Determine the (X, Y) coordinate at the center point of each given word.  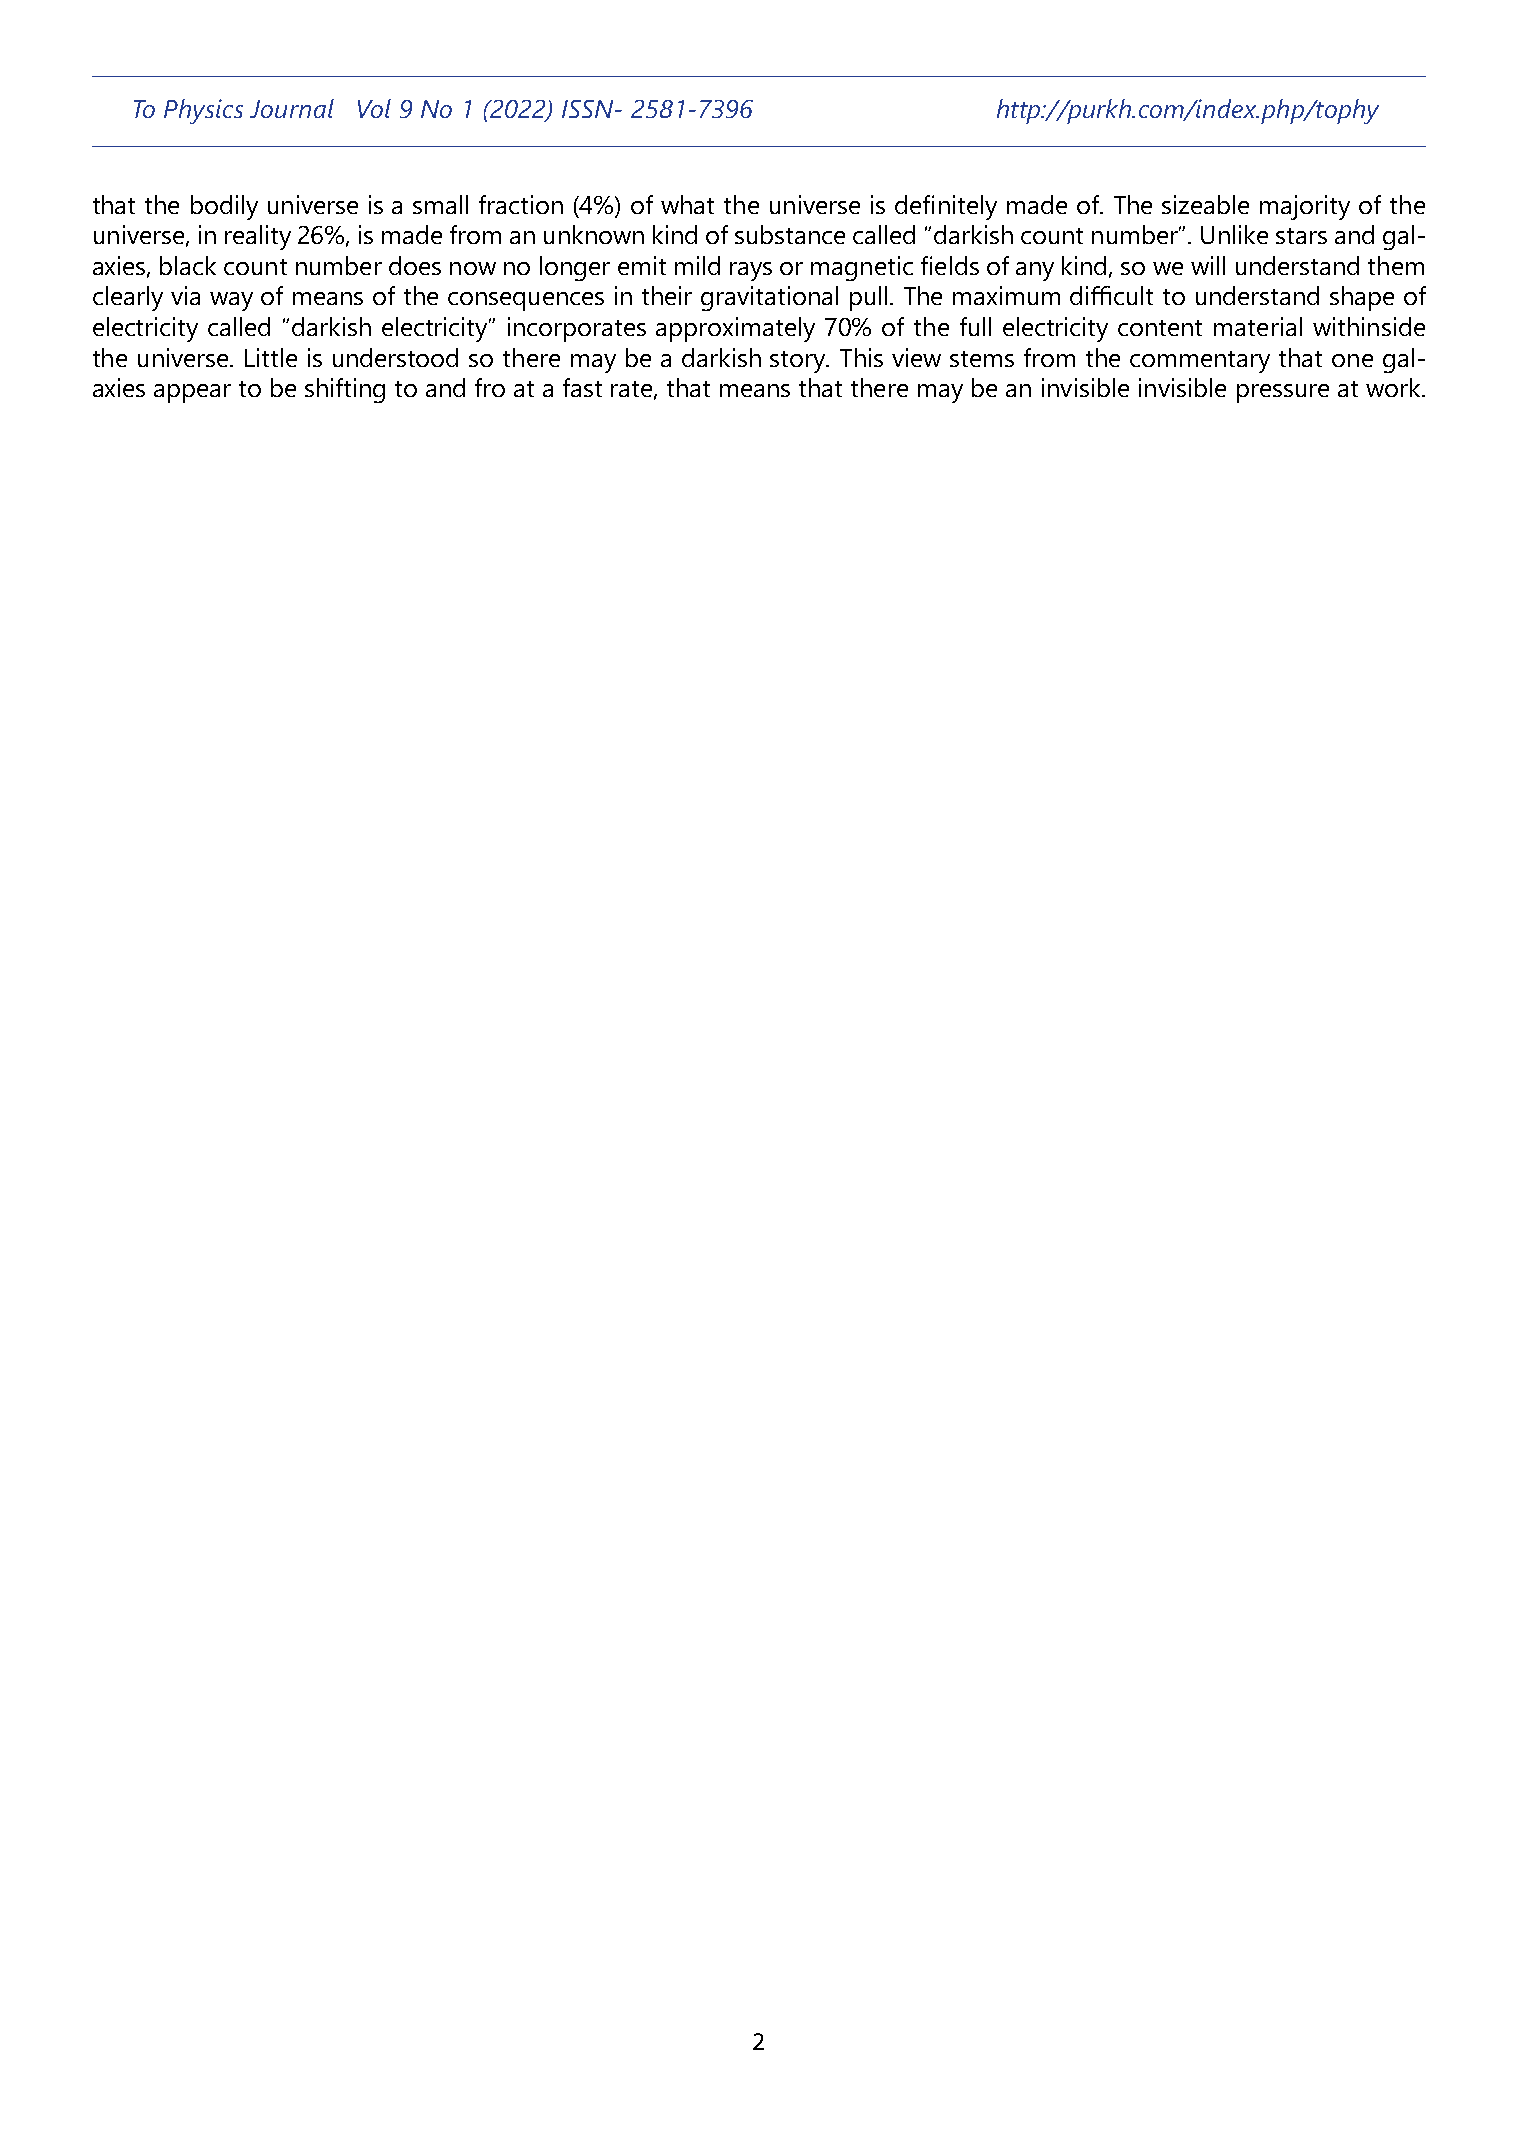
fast (582, 387)
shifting (345, 390)
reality (258, 237)
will (1208, 265)
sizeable (1205, 204)
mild (697, 265)
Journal (292, 108)
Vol (374, 108)
